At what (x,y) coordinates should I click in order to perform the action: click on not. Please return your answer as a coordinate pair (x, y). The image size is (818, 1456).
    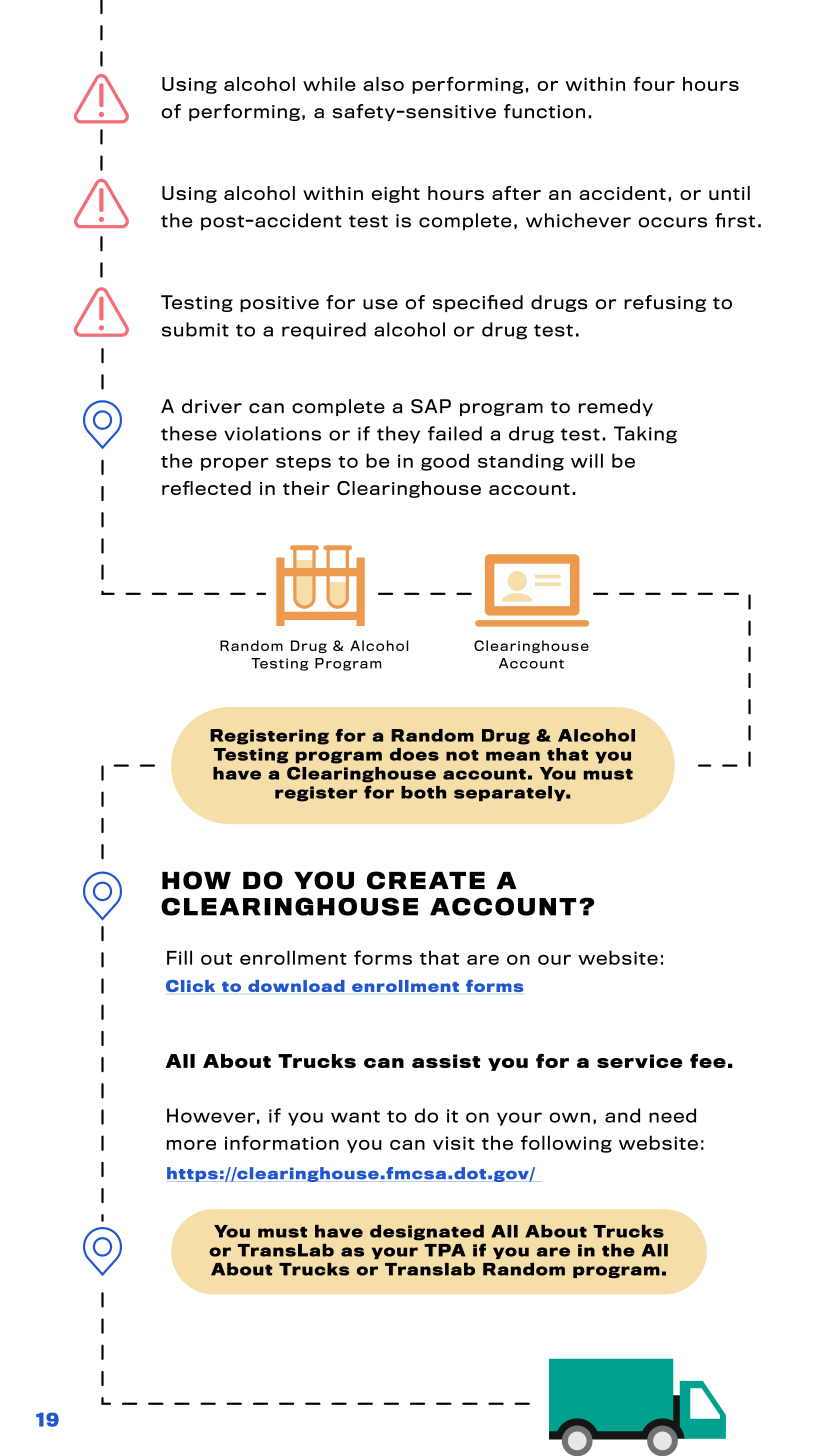
    Looking at the image, I should click on (462, 755).
